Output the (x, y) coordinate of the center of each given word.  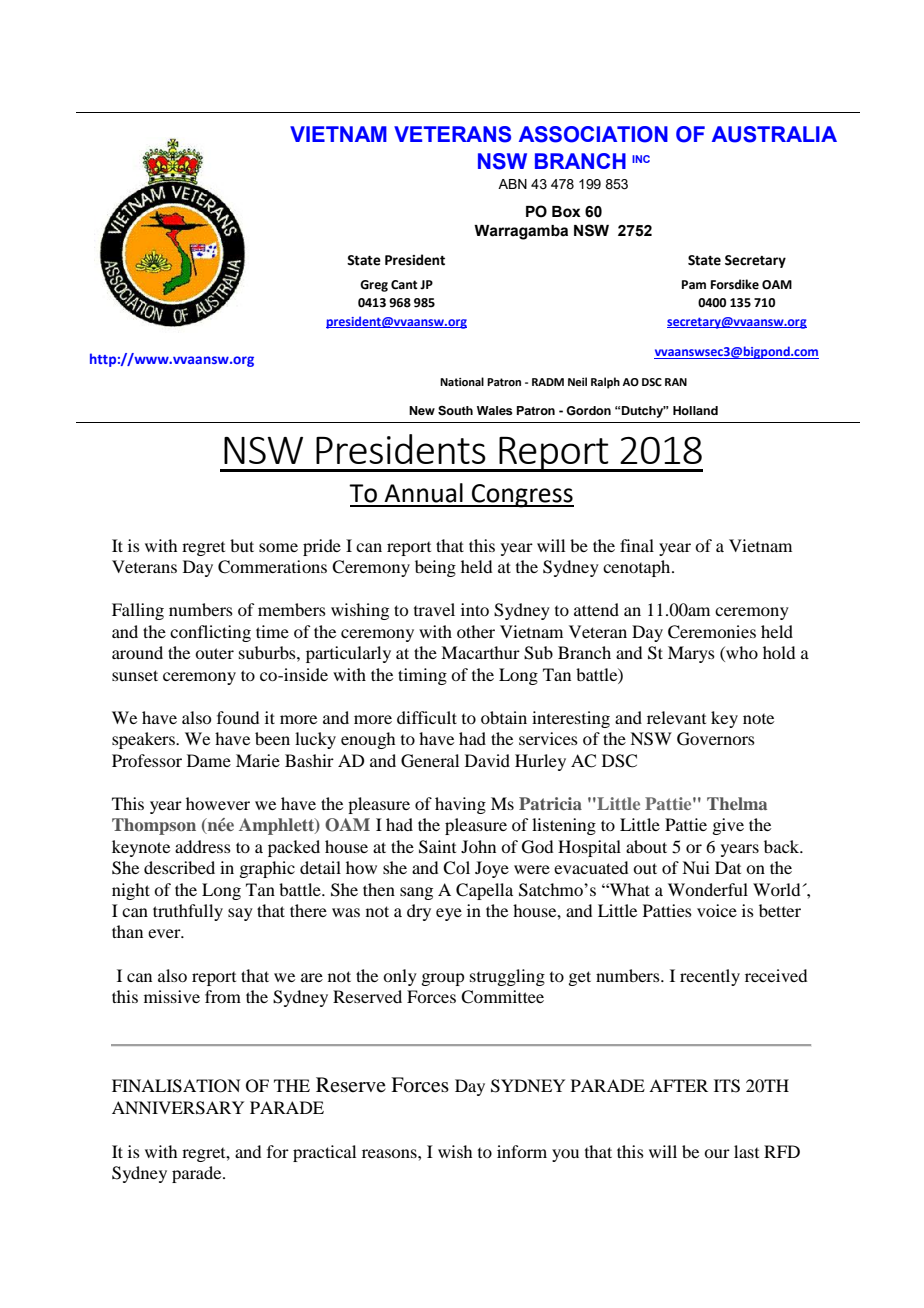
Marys (691, 654)
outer (214, 653)
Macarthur (480, 652)
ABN (512, 184)
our (717, 1153)
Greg (374, 286)
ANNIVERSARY (178, 1108)
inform (522, 1151)
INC (641, 159)
